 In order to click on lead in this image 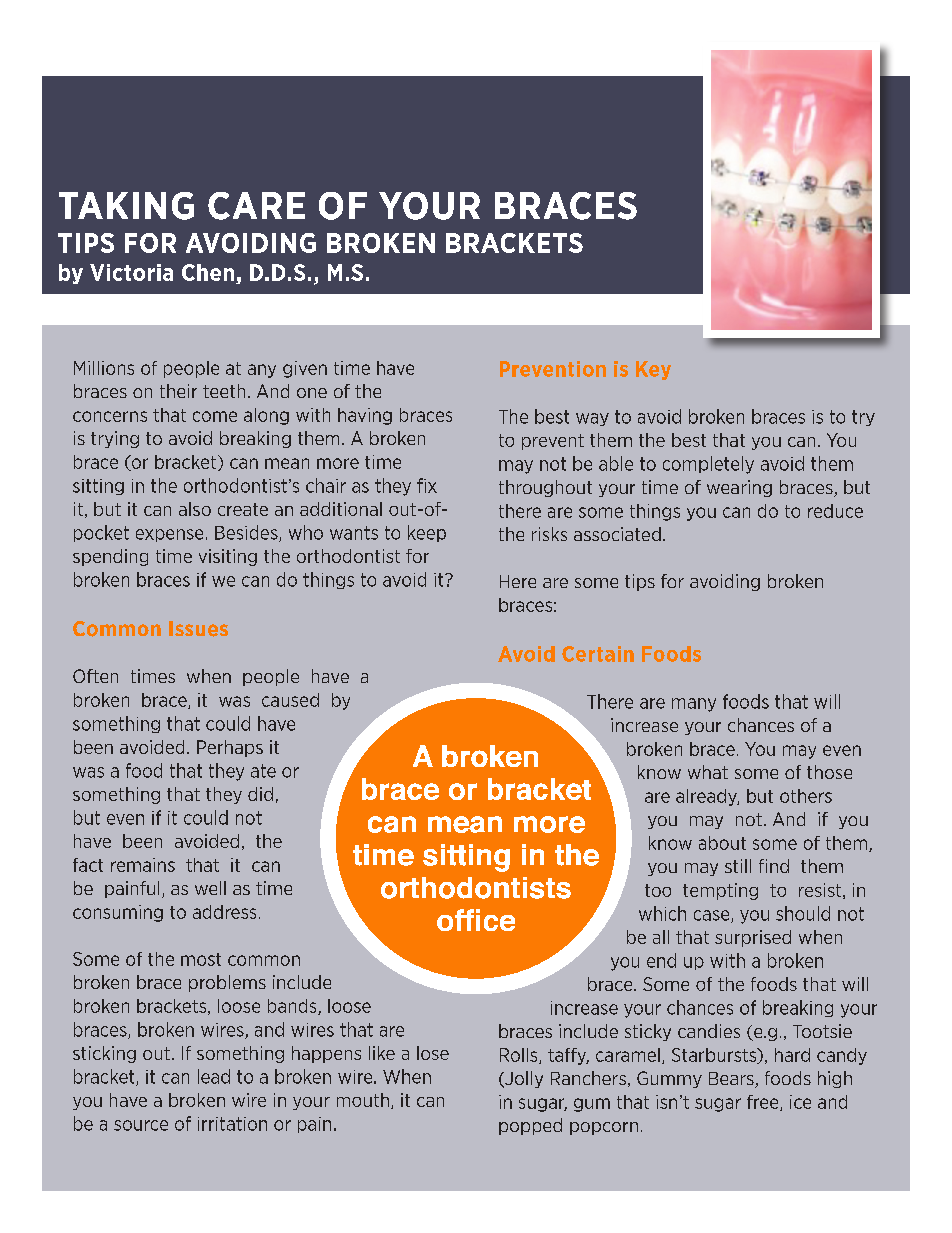, I will do `click(214, 1076)`.
